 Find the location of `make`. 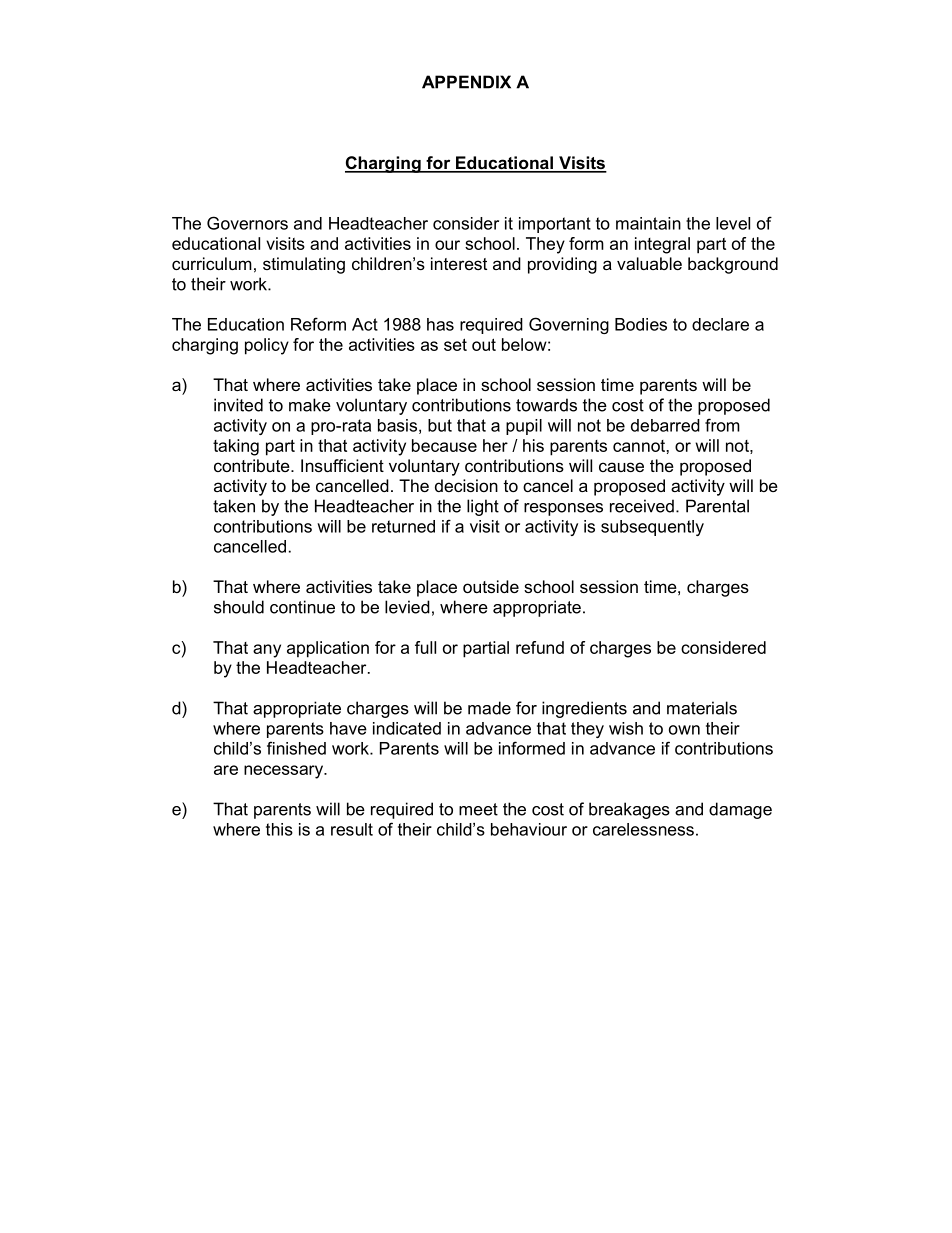

make is located at coordinates (310, 405).
